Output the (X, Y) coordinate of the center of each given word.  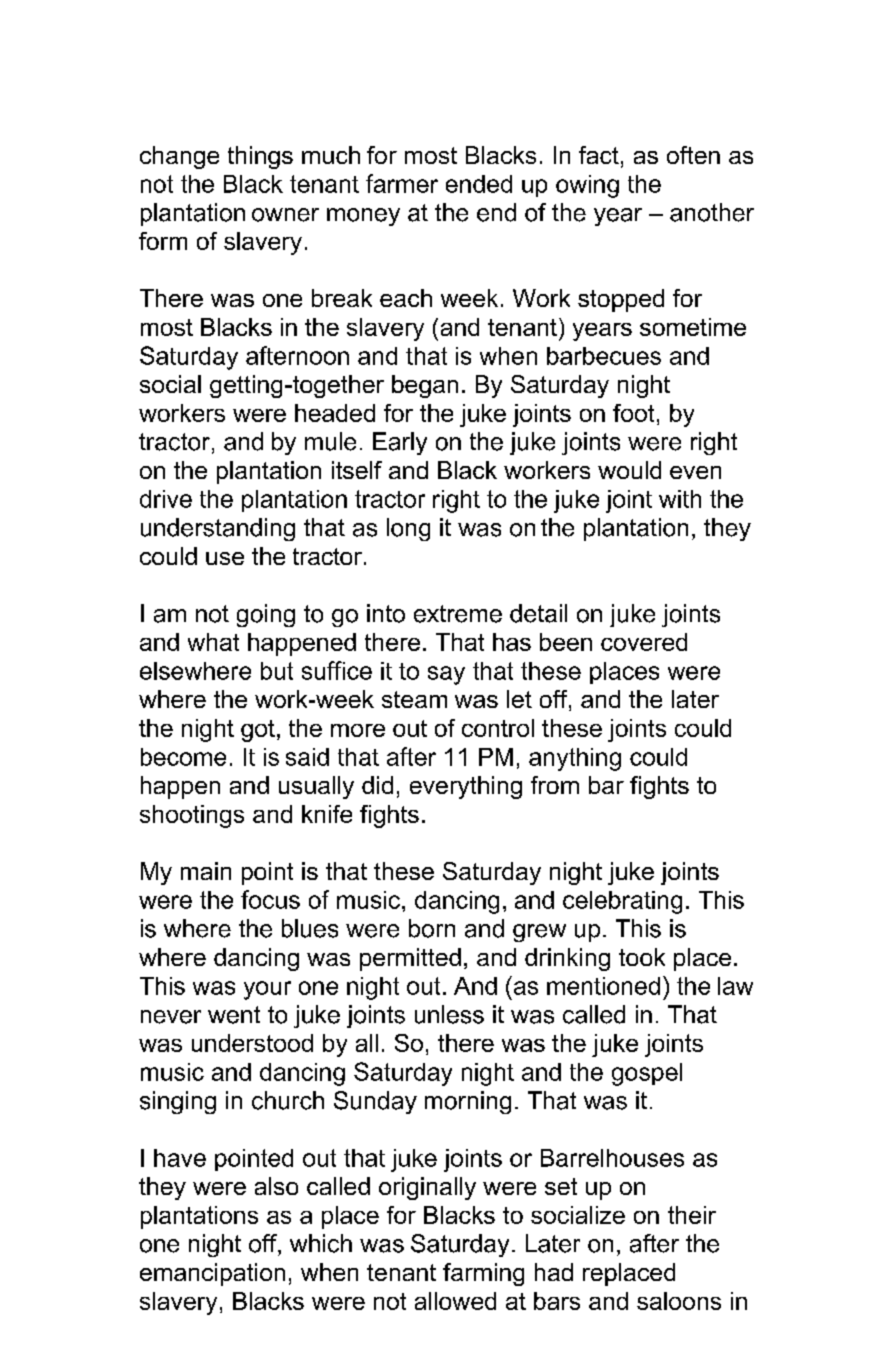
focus (270, 899)
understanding (218, 529)
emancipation (212, 1274)
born (432, 928)
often (693, 155)
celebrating (622, 902)
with (680, 499)
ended (479, 184)
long (408, 529)
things (260, 157)
